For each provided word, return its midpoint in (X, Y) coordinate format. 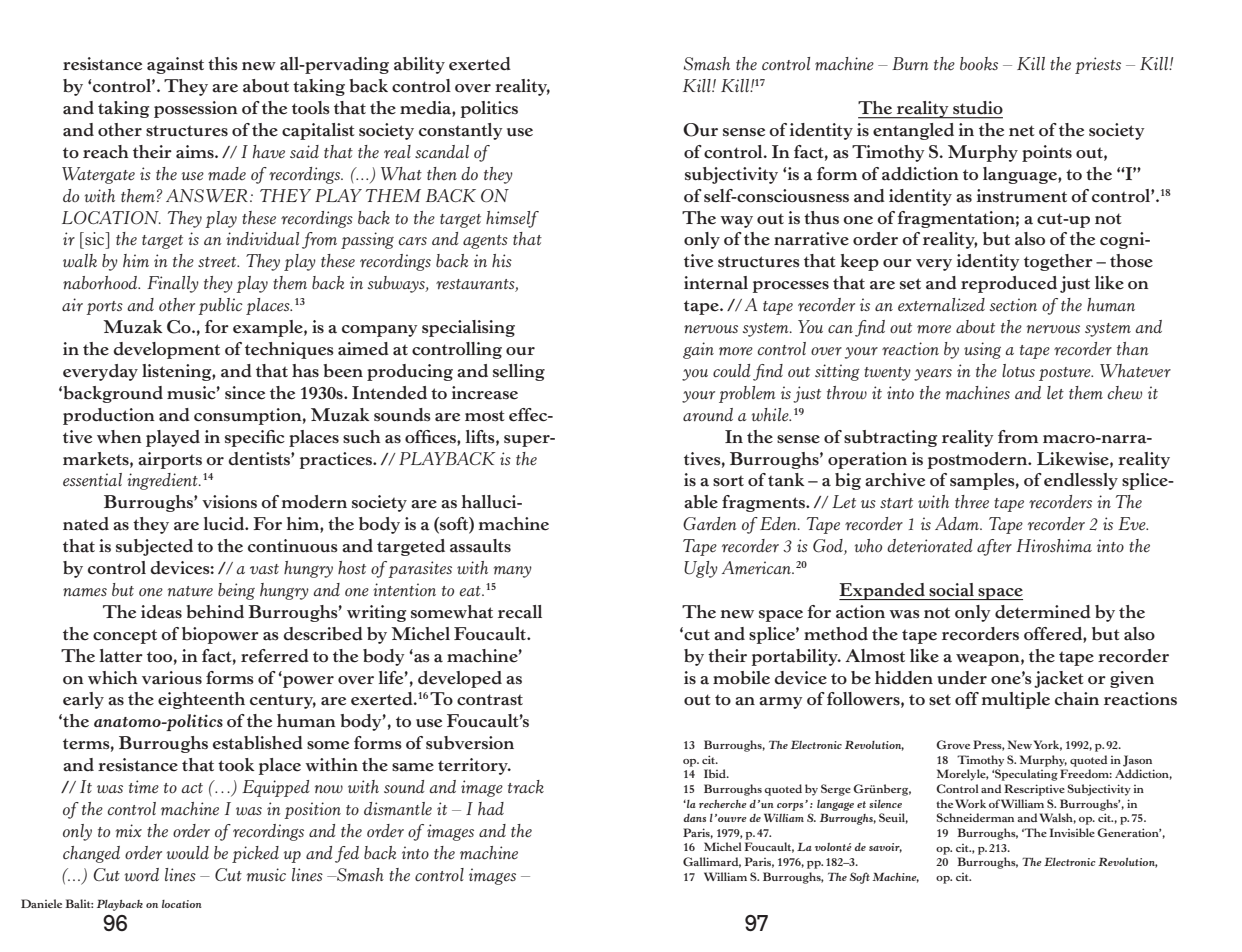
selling (519, 372)
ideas (161, 612)
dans (694, 818)
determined (1043, 612)
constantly (461, 131)
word (142, 875)
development (166, 350)
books (979, 64)
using (982, 350)
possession (196, 109)
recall (520, 612)
